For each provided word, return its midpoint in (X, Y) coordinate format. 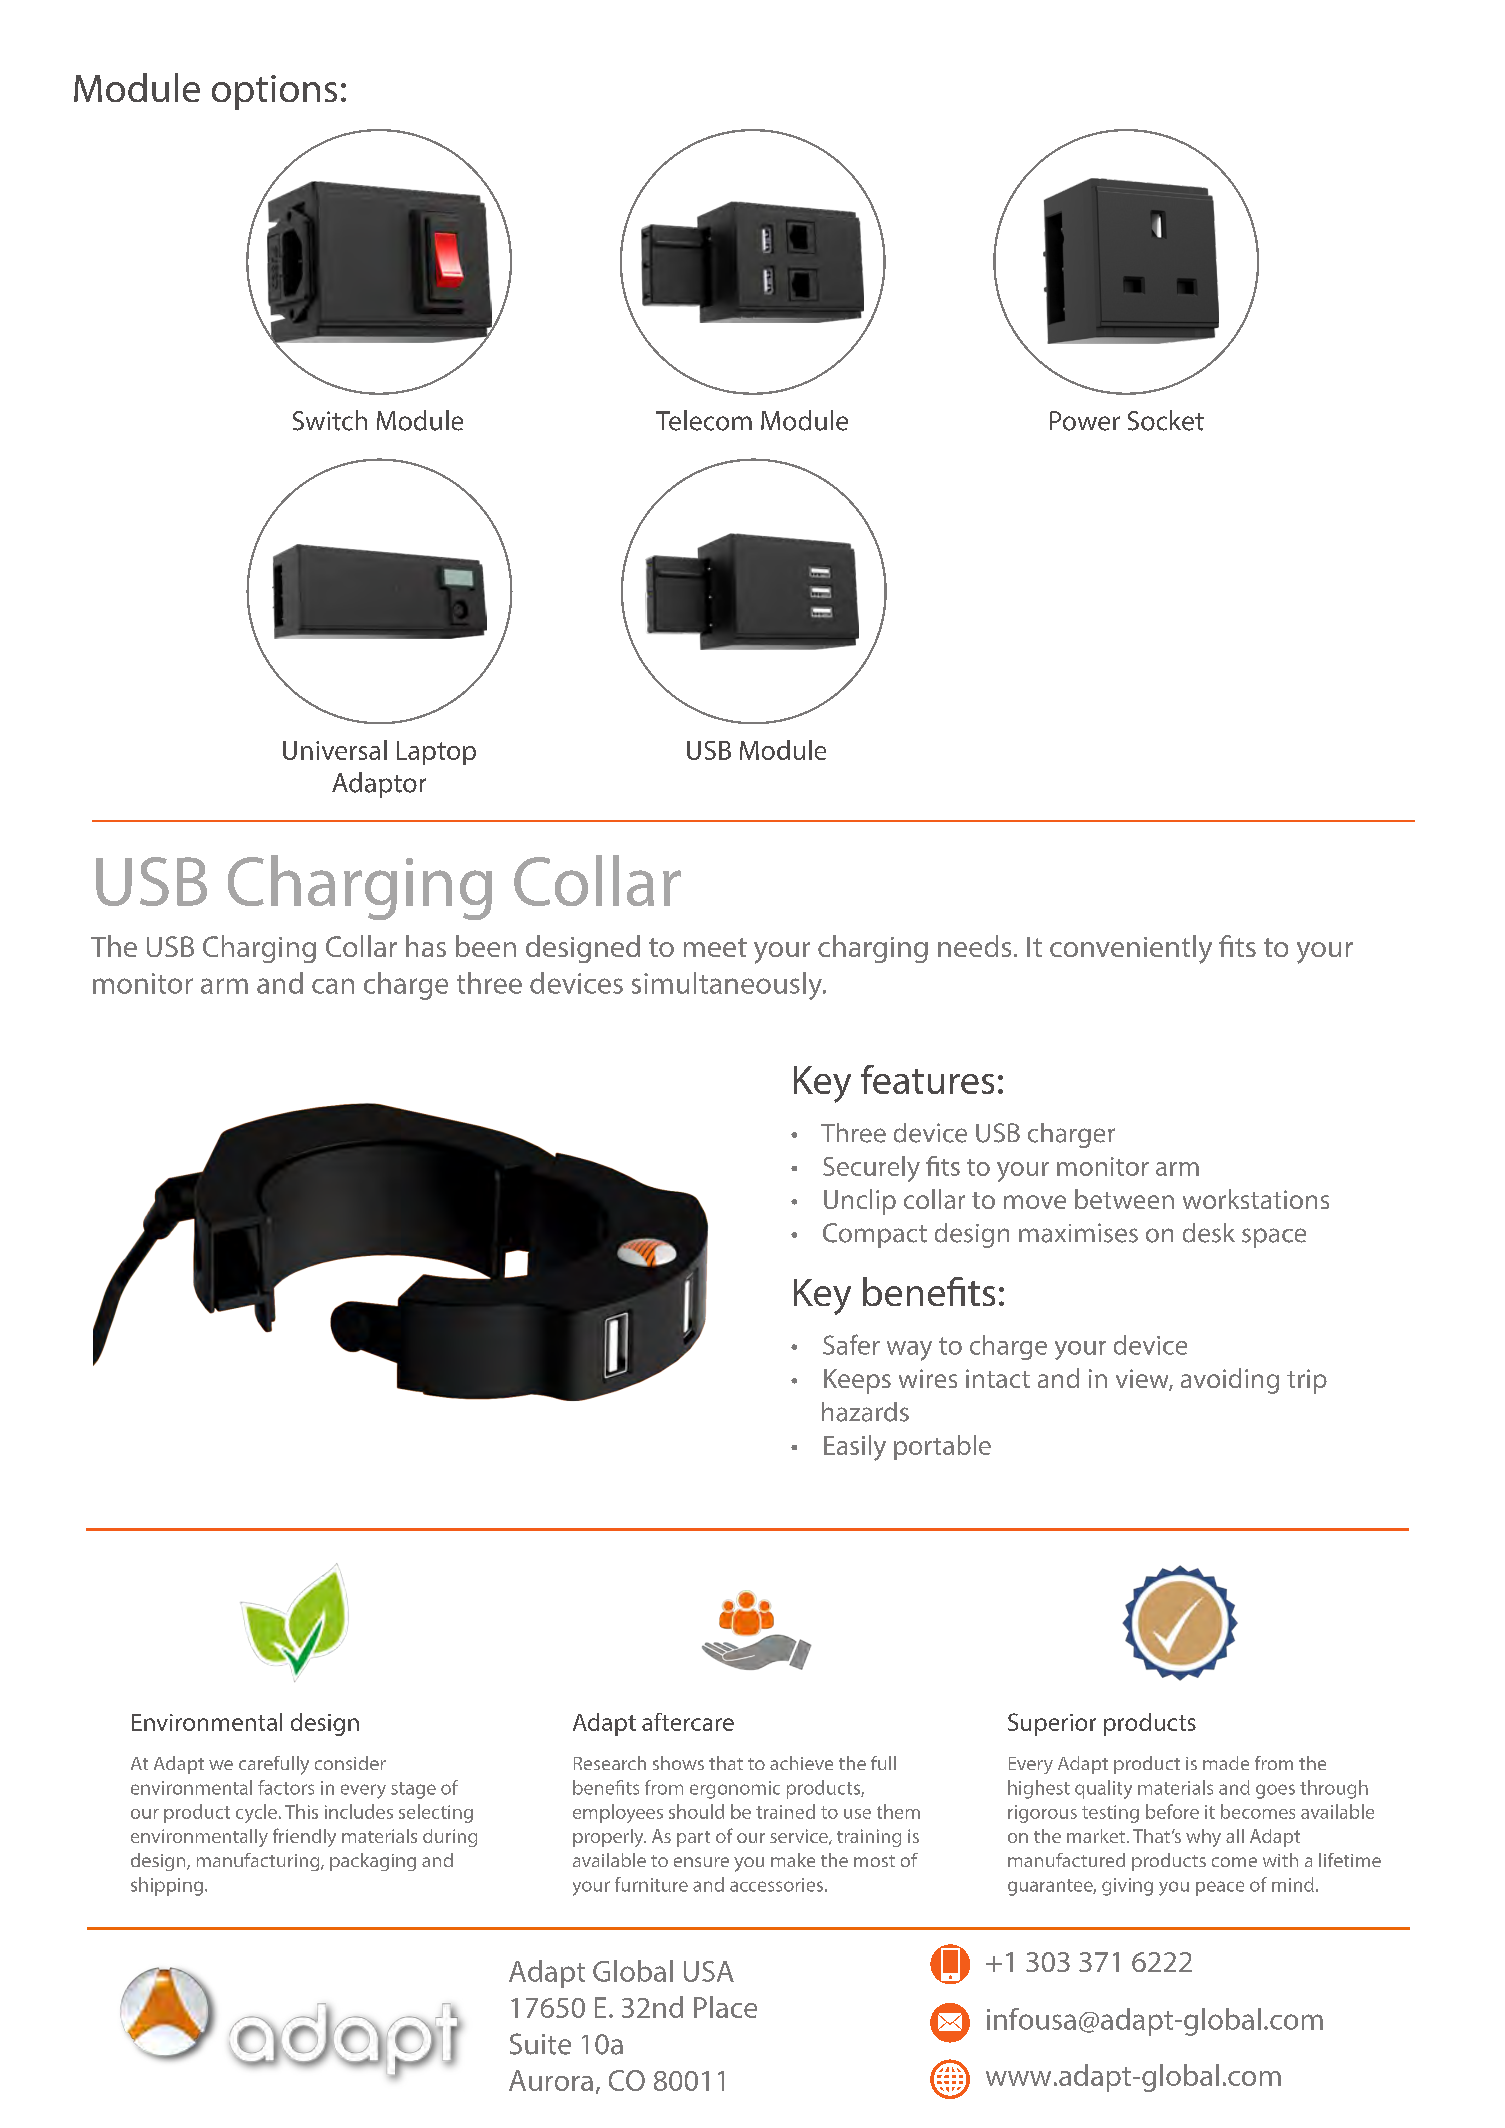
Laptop (436, 753)
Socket (1166, 420)
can (333, 986)
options (274, 92)
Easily (855, 1448)
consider (350, 1763)
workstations (1256, 1199)
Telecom (704, 420)
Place (725, 2007)
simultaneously (728, 986)
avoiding (1230, 1381)
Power (1085, 421)
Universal (335, 750)
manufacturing (259, 1862)
